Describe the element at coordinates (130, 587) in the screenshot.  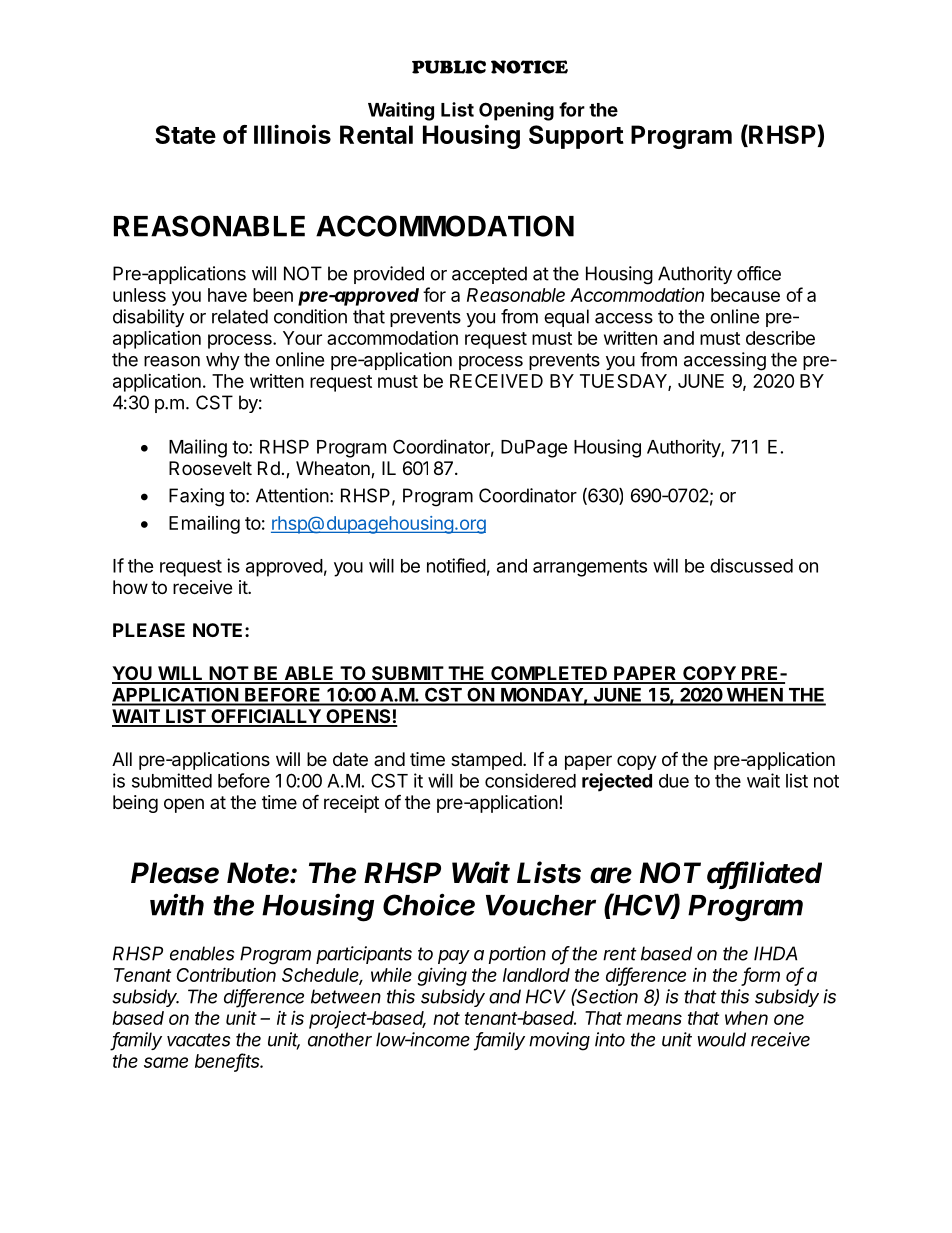
I see `how` at that location.
